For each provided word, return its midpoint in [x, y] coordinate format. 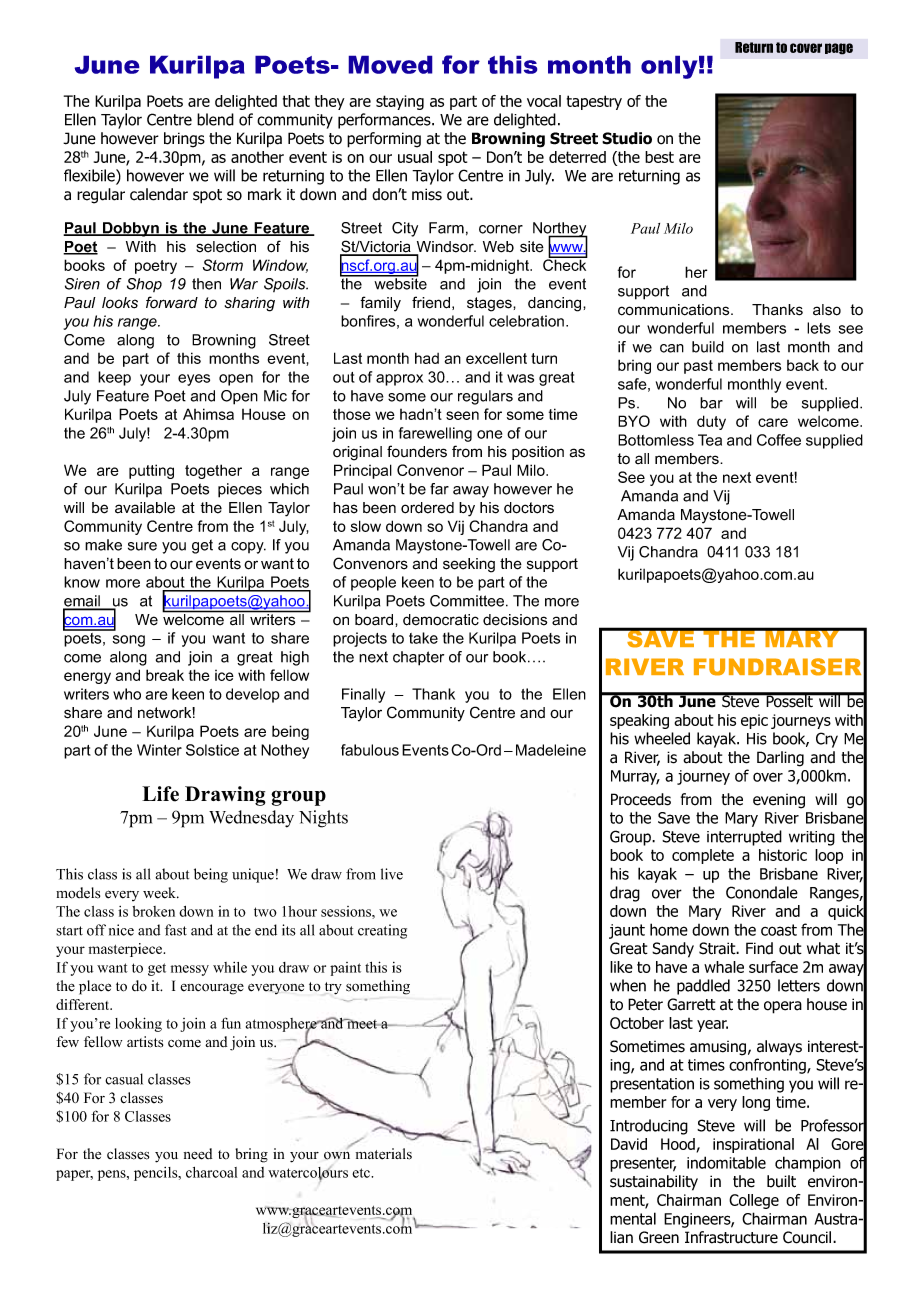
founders [417, 451]
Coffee [779, 440]
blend [215, 119]
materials [384, 1154]
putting [151, 471]
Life [160, 794]
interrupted [744, 838]
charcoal [211, 1172]
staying [400, 102]
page [839, 49]
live [392, 874]
